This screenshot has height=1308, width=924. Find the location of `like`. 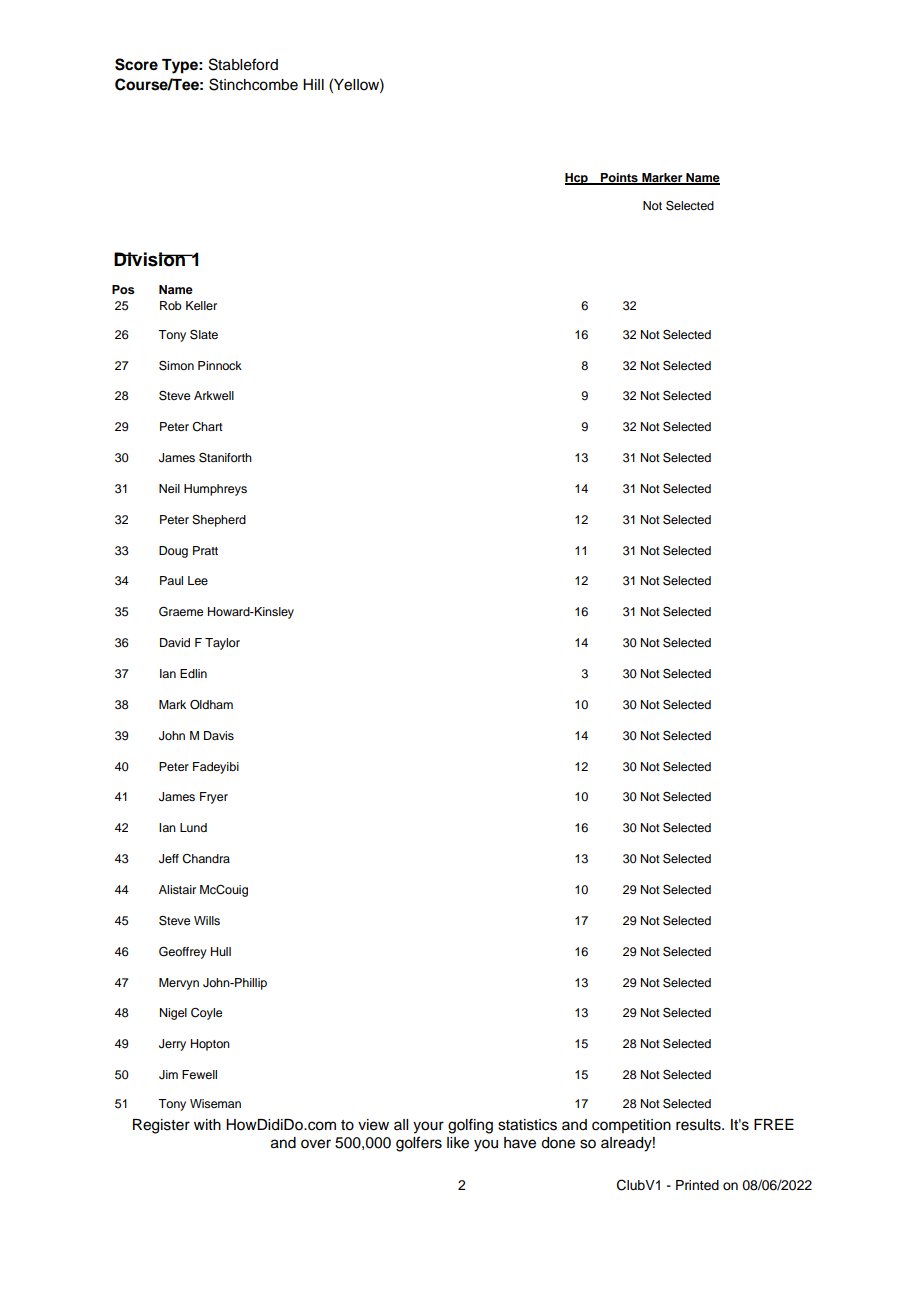

like is located at coordinates (458, 1143).
